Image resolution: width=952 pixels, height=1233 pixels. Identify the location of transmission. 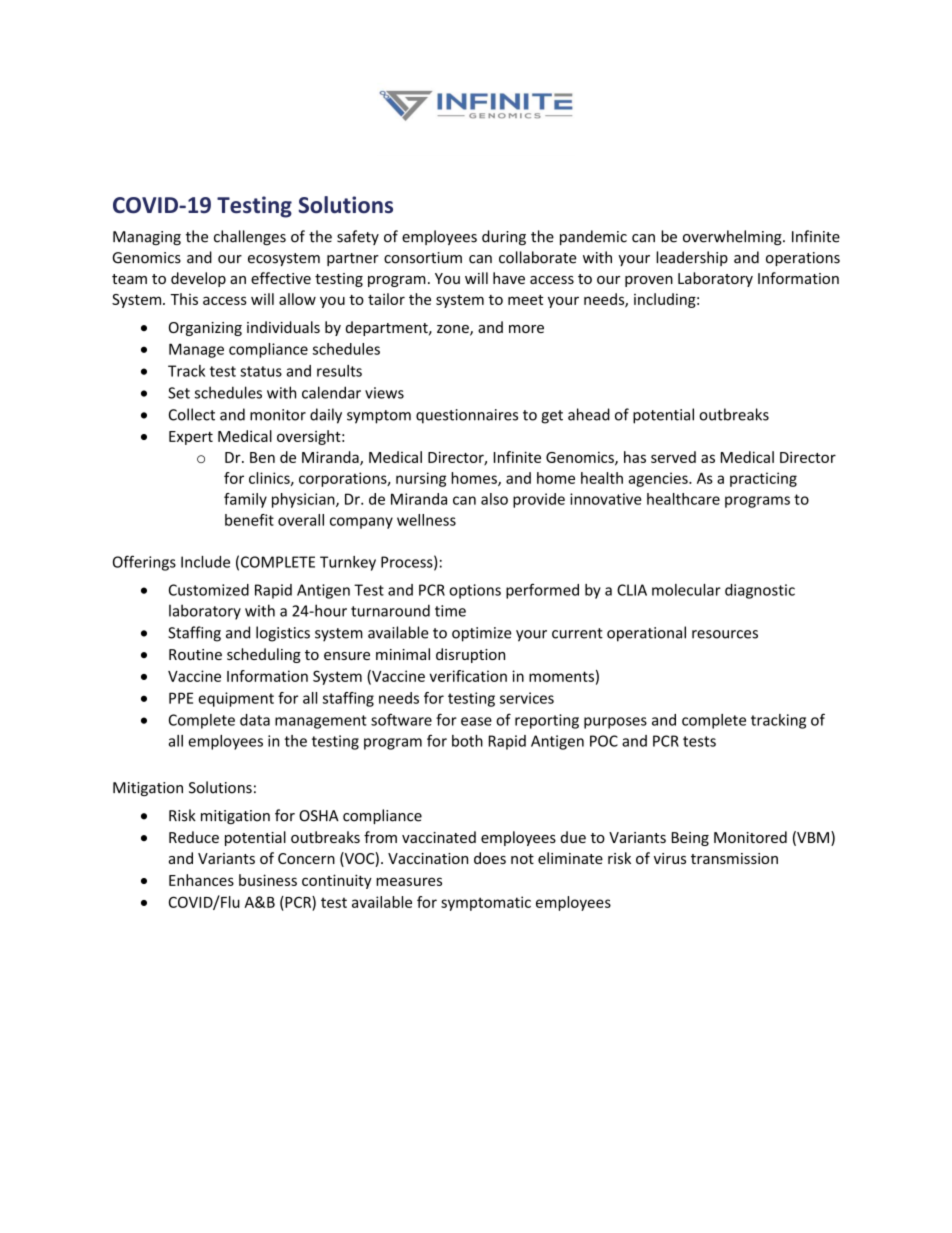
(734, 858).
